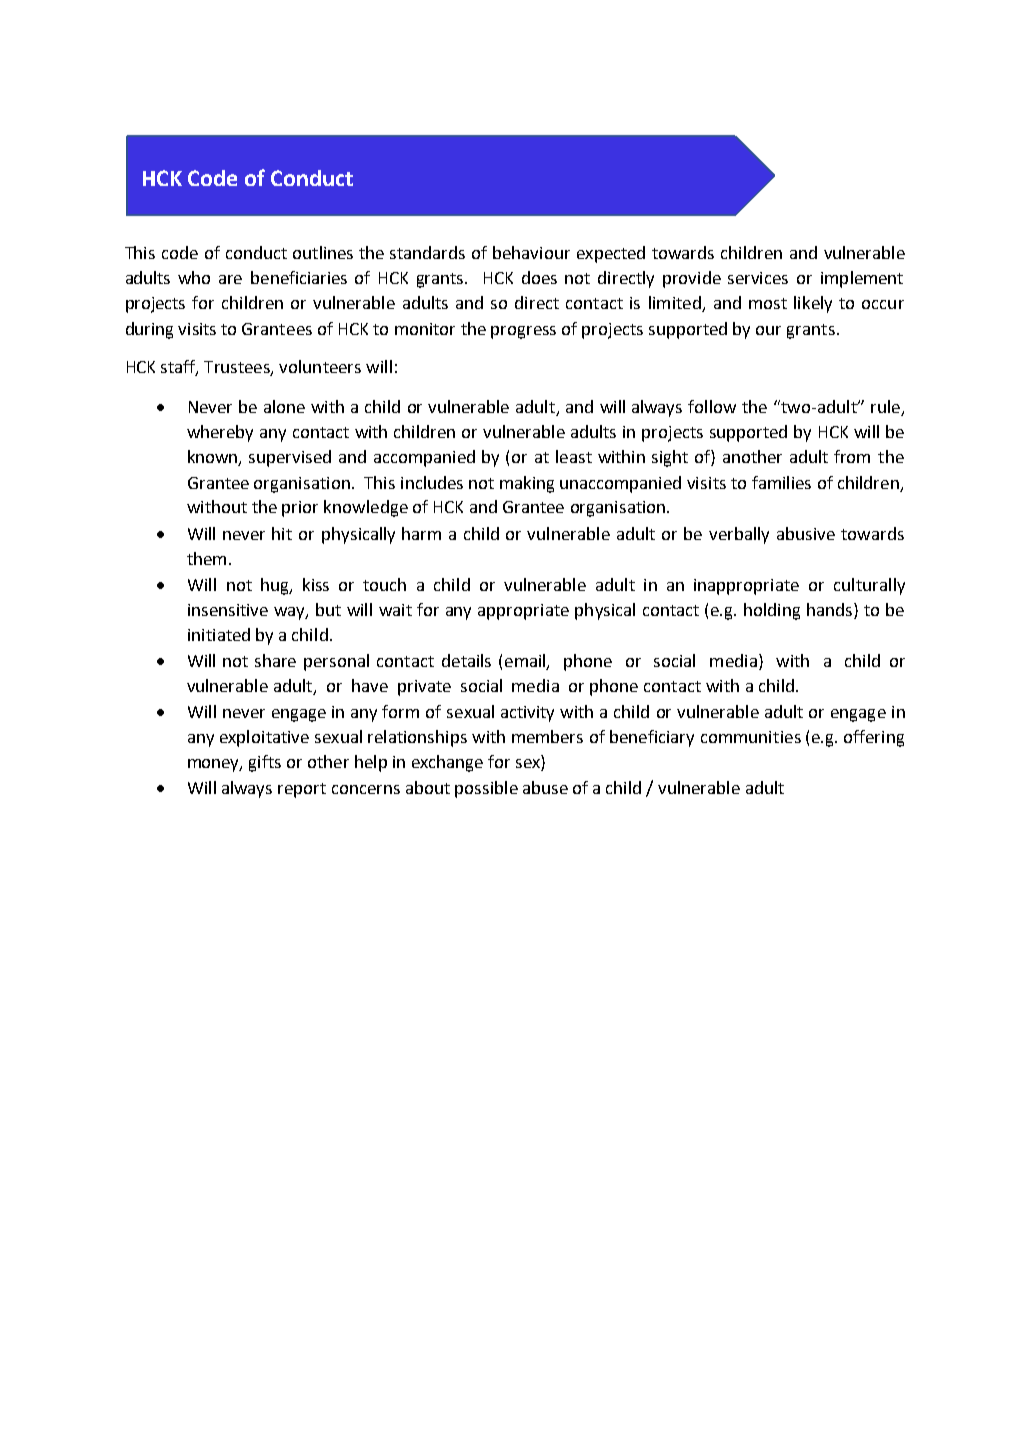 This page has height=1456, width=1030. What do you see at coordinates (712, 406) in the page?
I see `follow` at bounding box center [712, 406].
